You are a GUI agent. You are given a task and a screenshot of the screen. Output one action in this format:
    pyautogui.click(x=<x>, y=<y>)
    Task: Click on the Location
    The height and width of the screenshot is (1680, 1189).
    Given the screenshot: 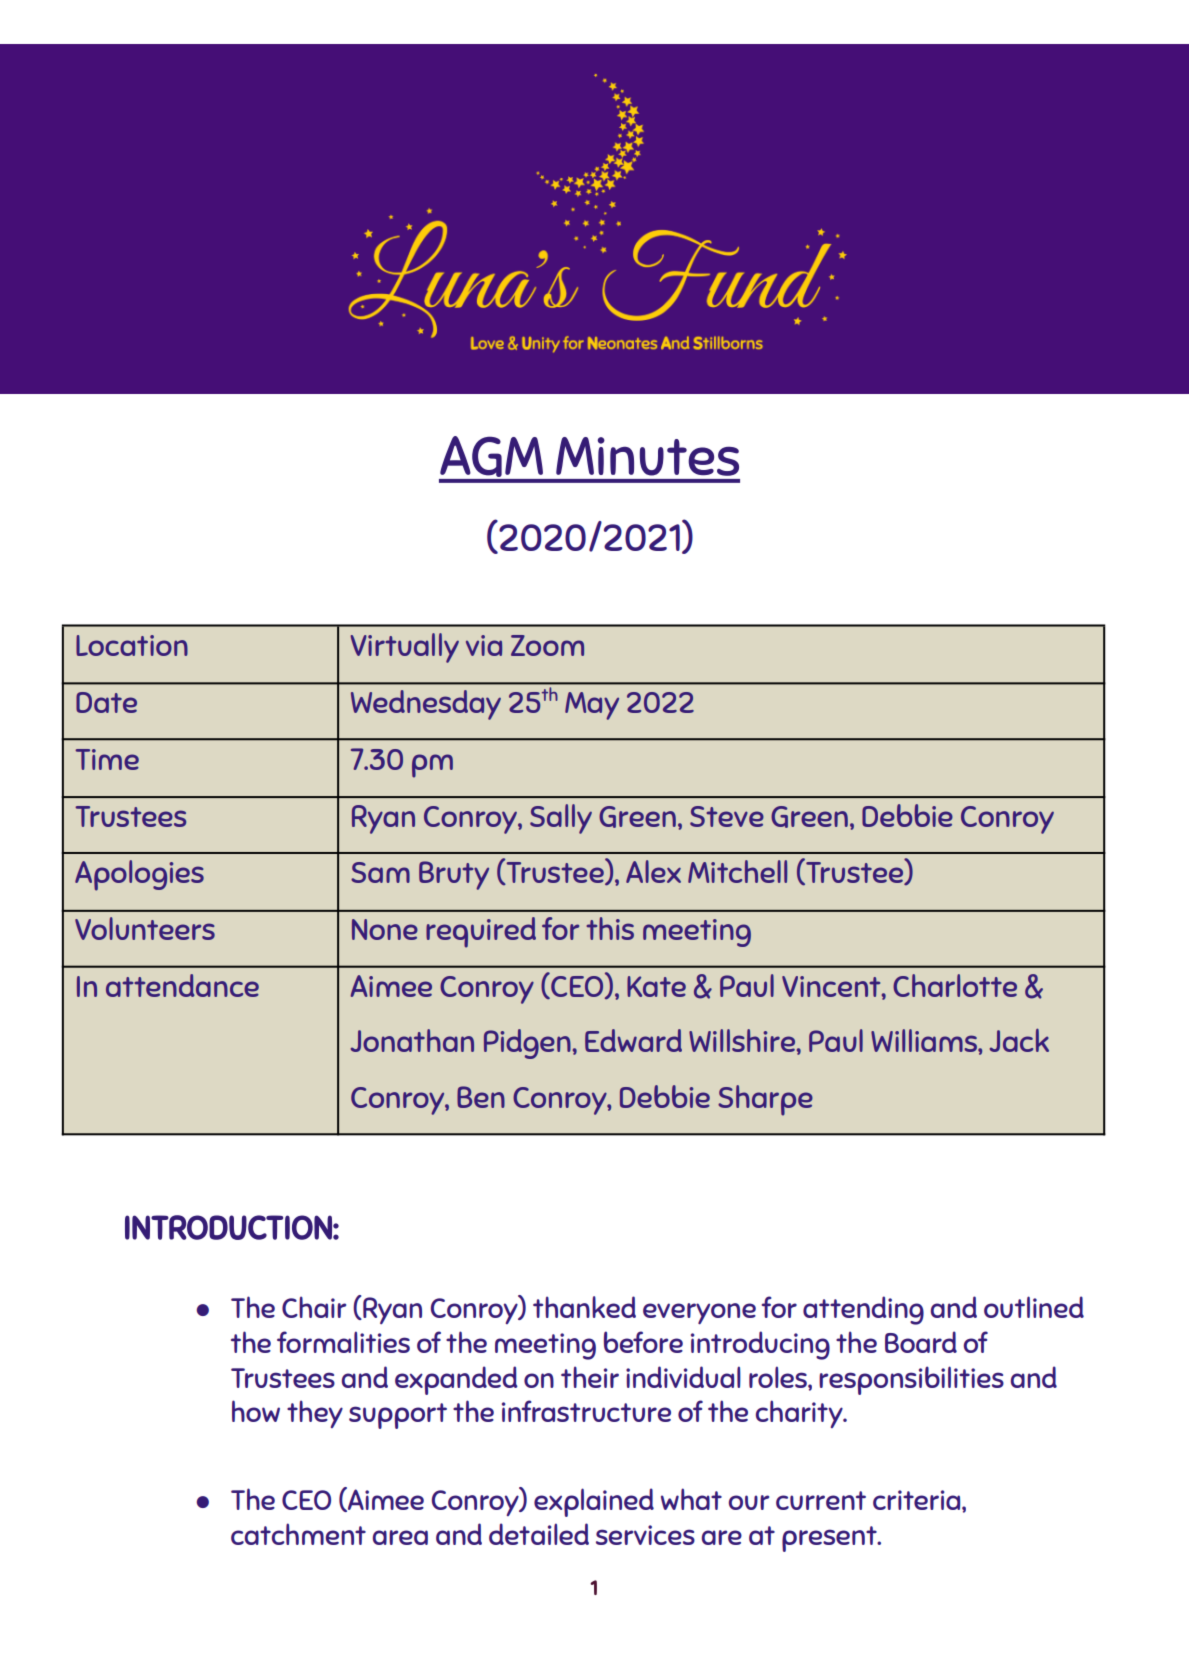 What is the action you would take?
    pyautogui.click(x=132, y=645)
